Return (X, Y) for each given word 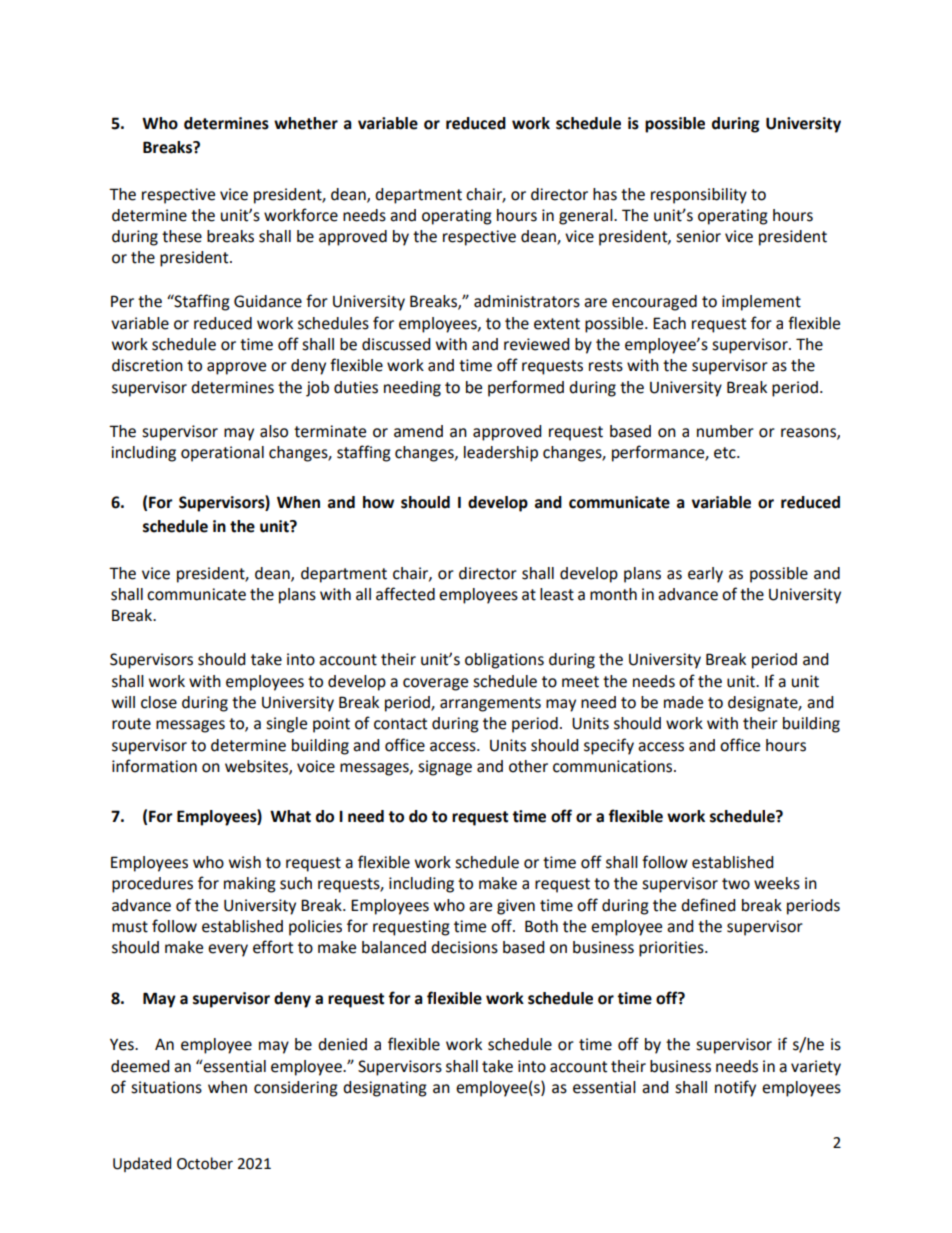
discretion (147, 365)
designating (385, 1089)
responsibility (699, 196)
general (587, 217)
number (725, 431)
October (205, 1163)
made (683, 702)
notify (735, 1088)
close (159, 702)
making (250, 885)
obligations (504, 661)
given (516, 907)
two (736, 884)
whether (306, 123)
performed (526, 388)
